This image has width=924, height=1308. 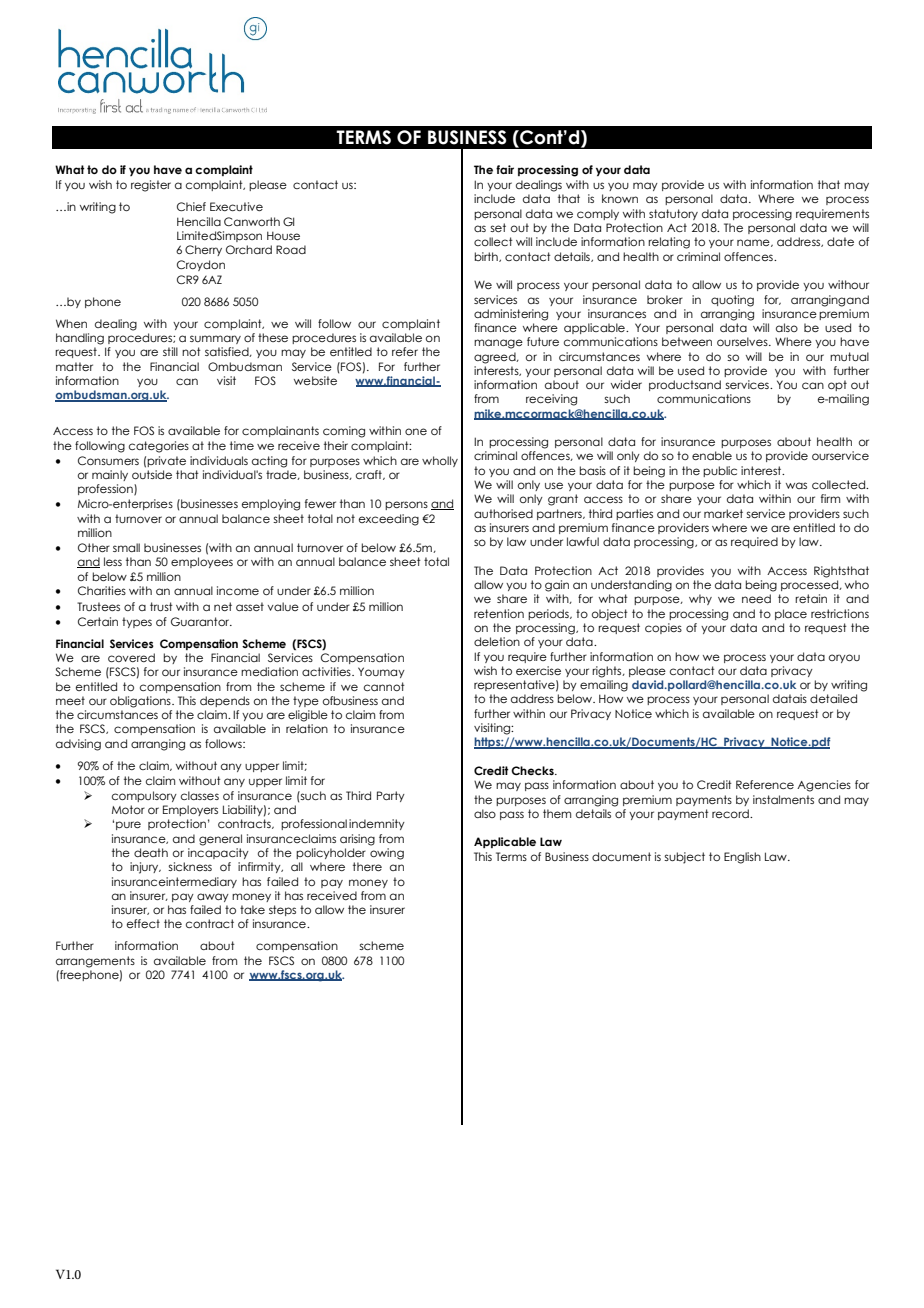 I want to click on statutory, so click(x=673, y=214).
